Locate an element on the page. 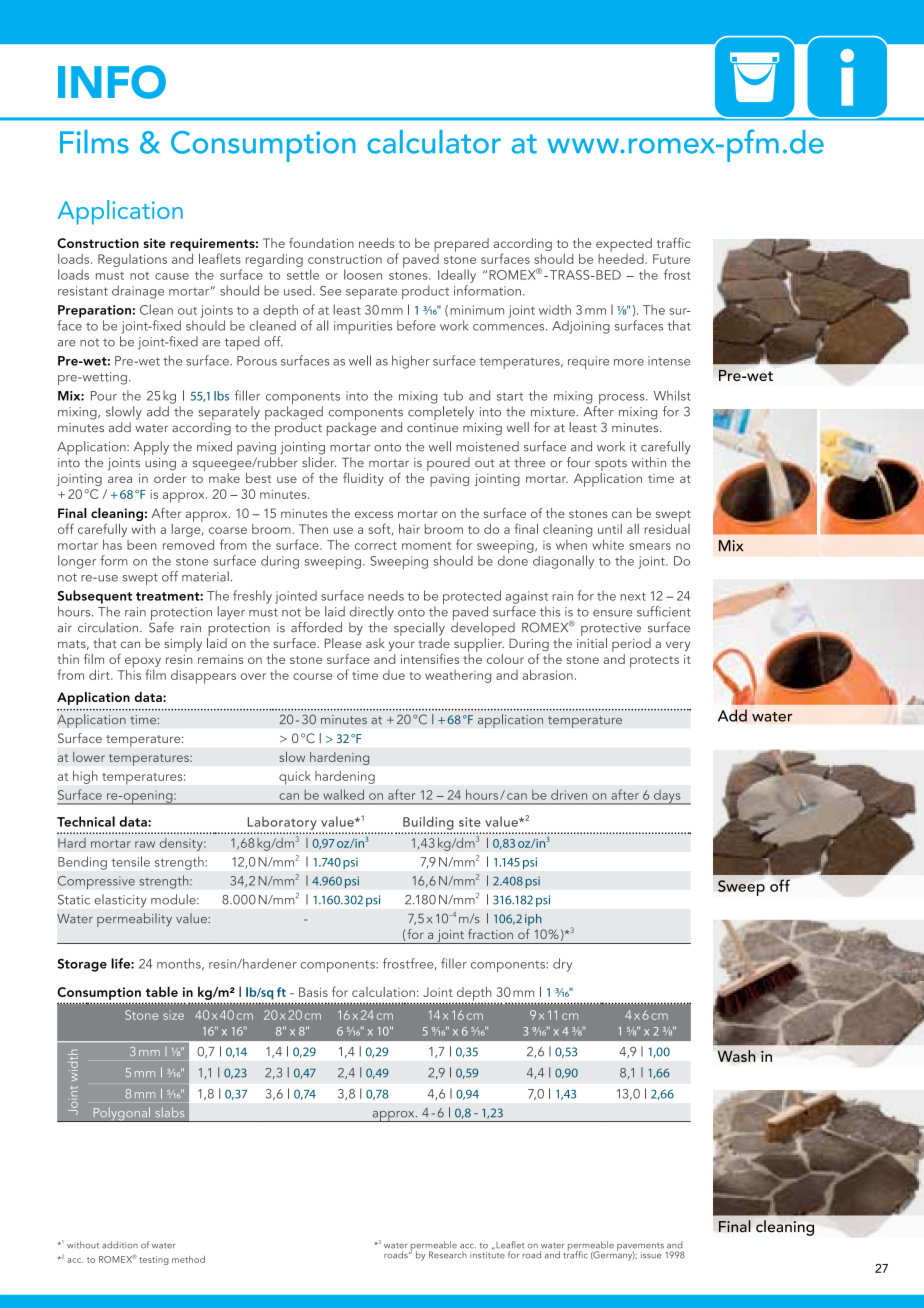  days is located at coordinates (667, 797).
